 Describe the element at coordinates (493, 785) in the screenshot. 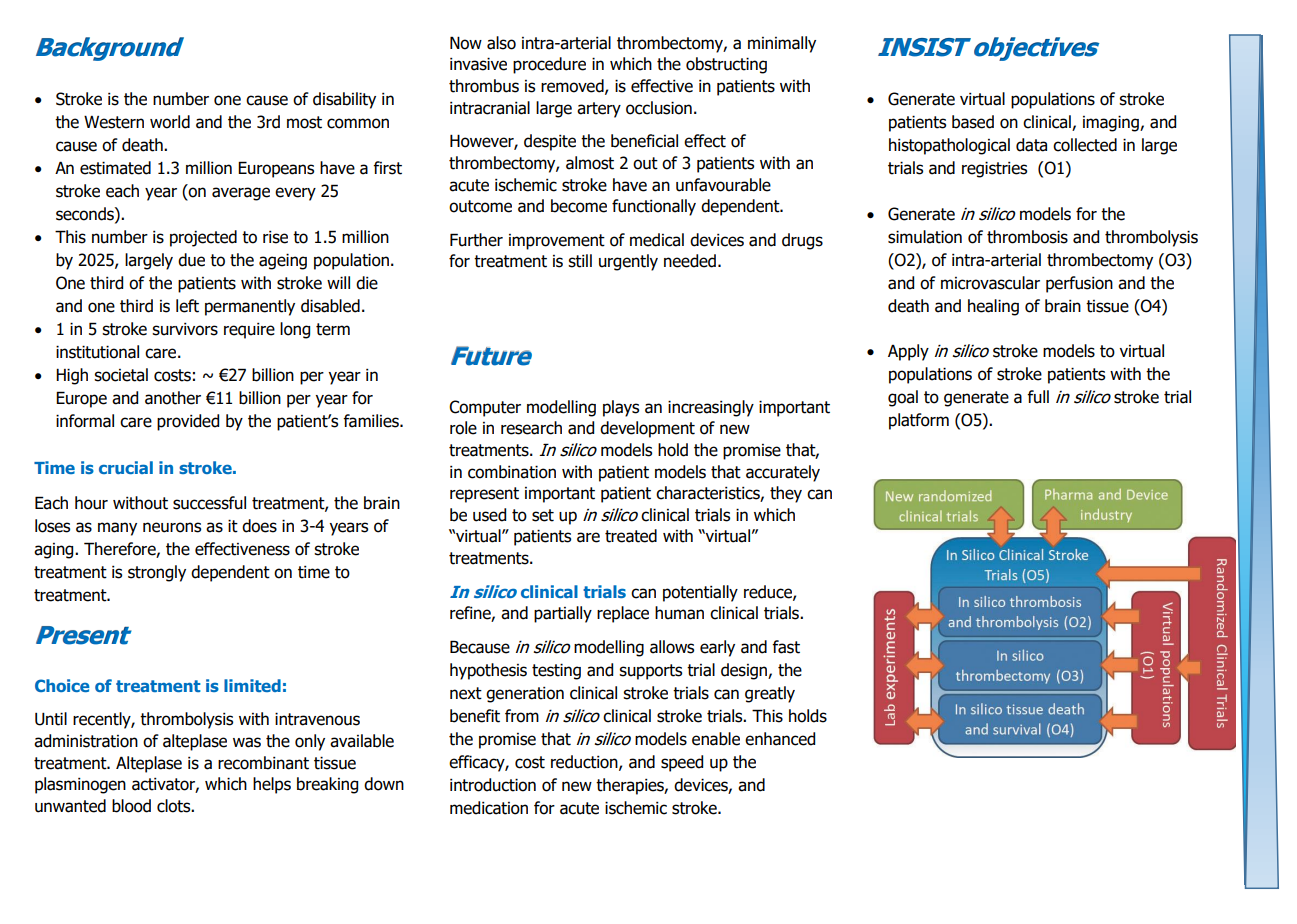

I see `introduction` at that location.
